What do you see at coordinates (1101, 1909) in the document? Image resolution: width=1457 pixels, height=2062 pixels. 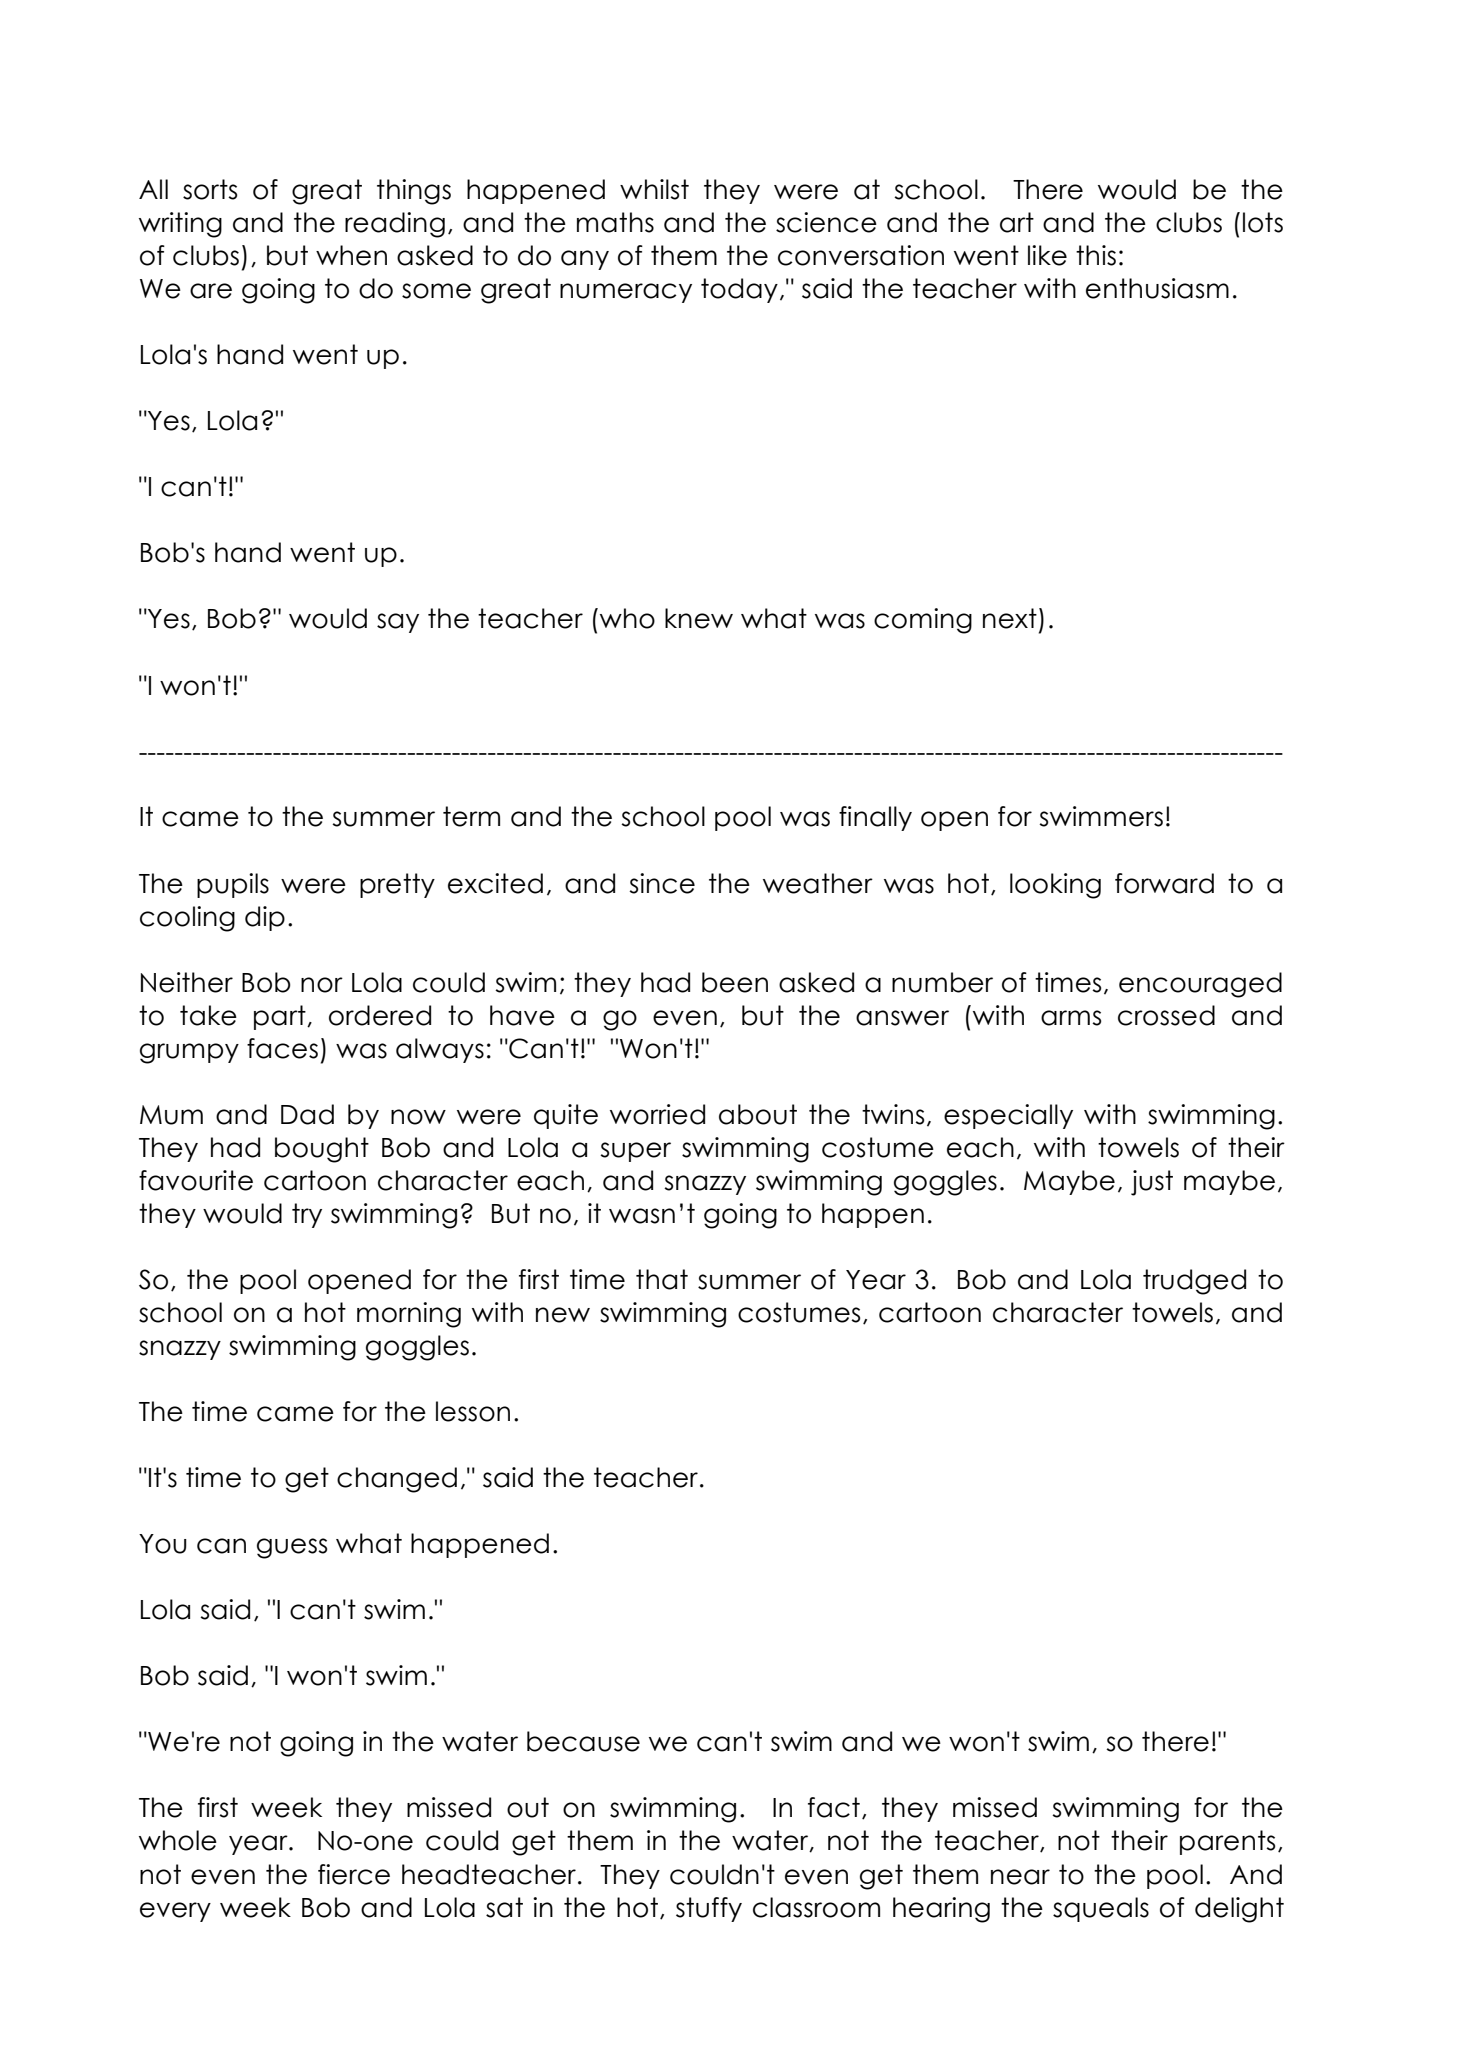 I see `squeals` at bounding box center [1101, 1909].
